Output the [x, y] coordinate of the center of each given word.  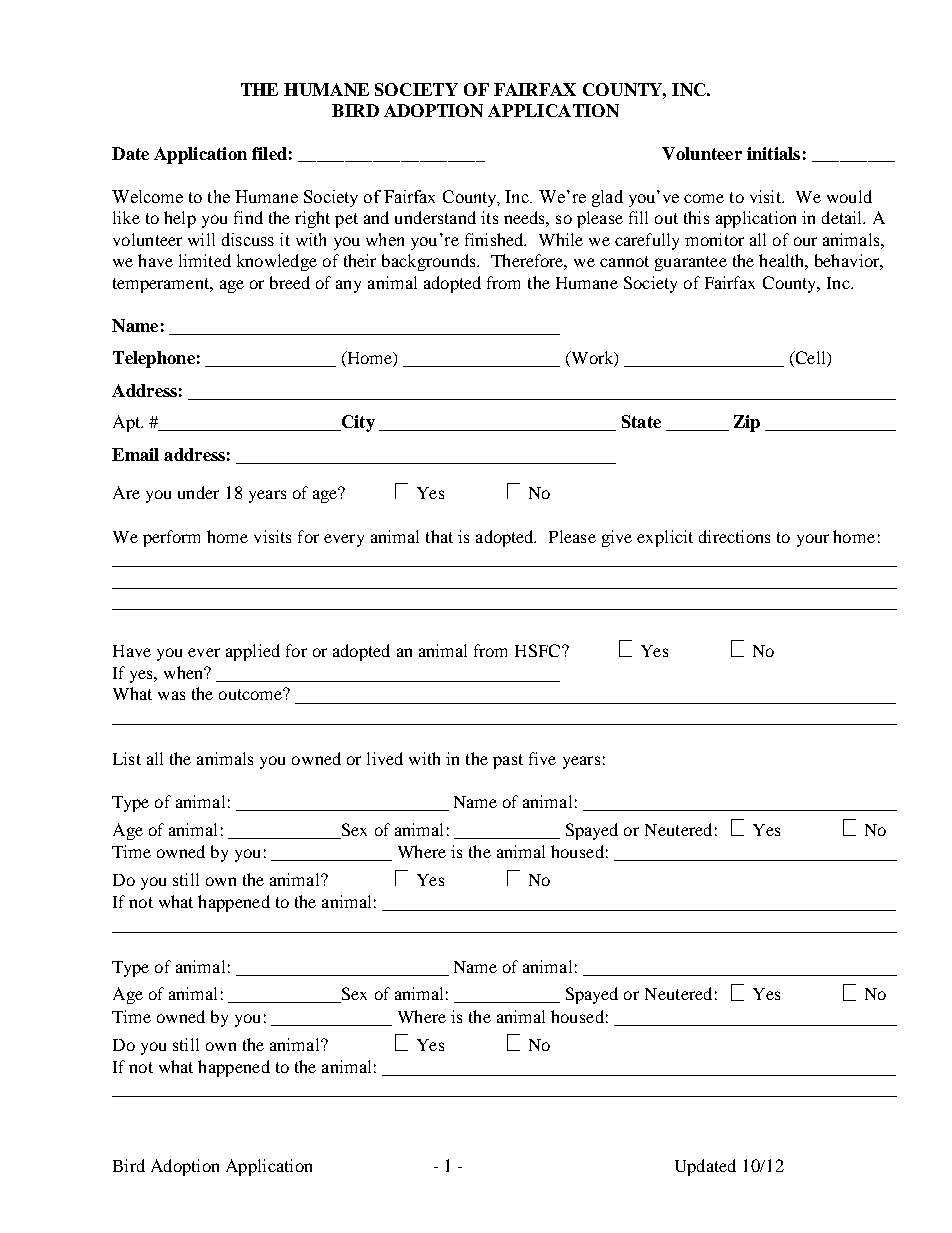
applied [253, 652]
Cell [810, 359]
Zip [747, 423]
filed [269, 153]
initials [773, 153]
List [127, 758]
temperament [162, 285]
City [357, 423]
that [439, 536]
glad [607, 198]
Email [135, 454]
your [813, 540]
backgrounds [430, 262]
